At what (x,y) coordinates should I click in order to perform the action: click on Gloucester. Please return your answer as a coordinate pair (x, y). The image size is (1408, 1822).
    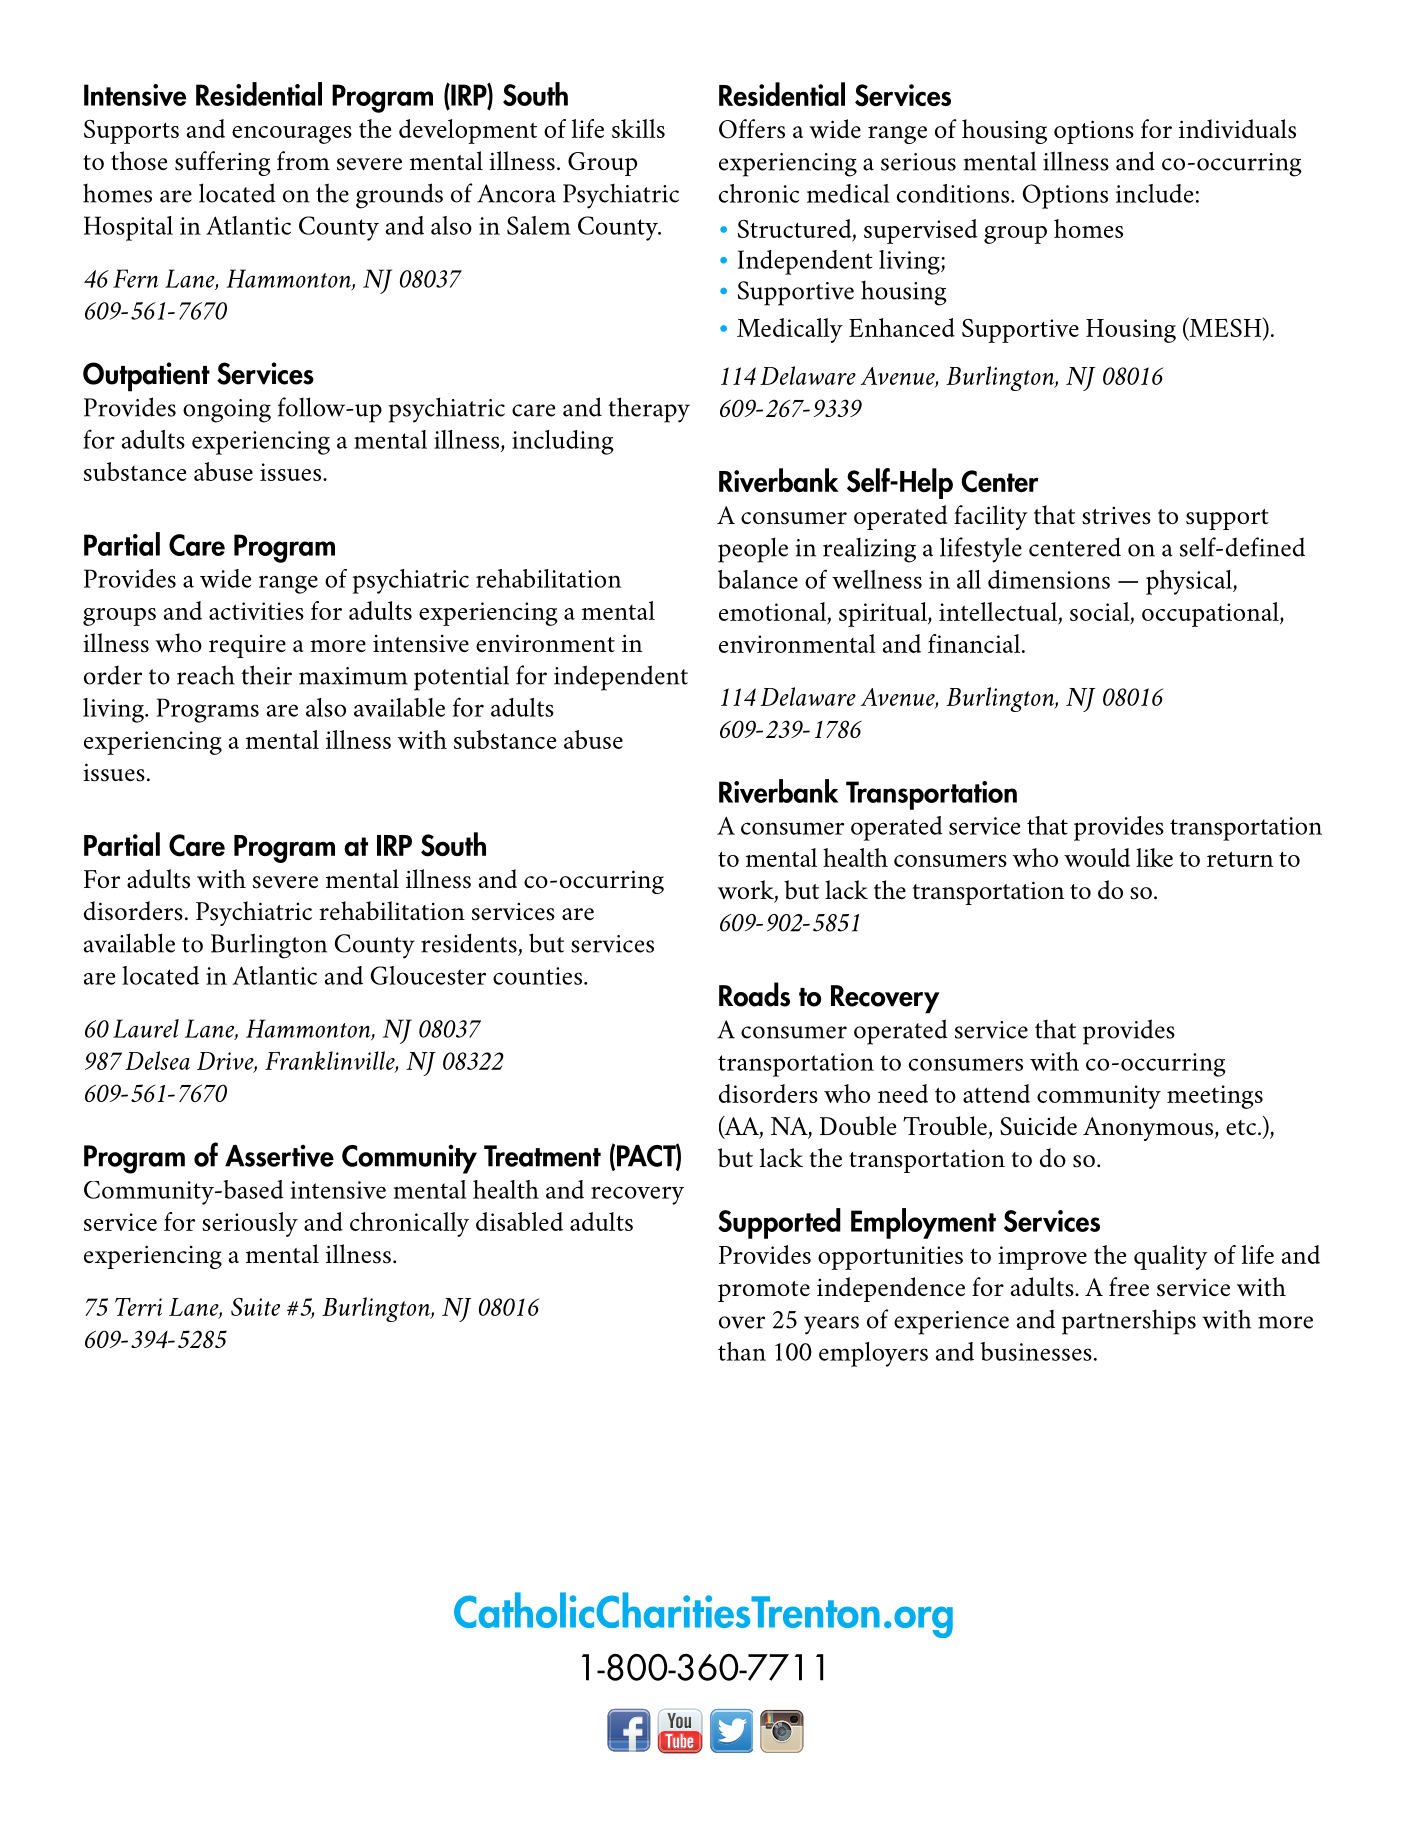
    Looking at the image, I should click on (428, 975).
